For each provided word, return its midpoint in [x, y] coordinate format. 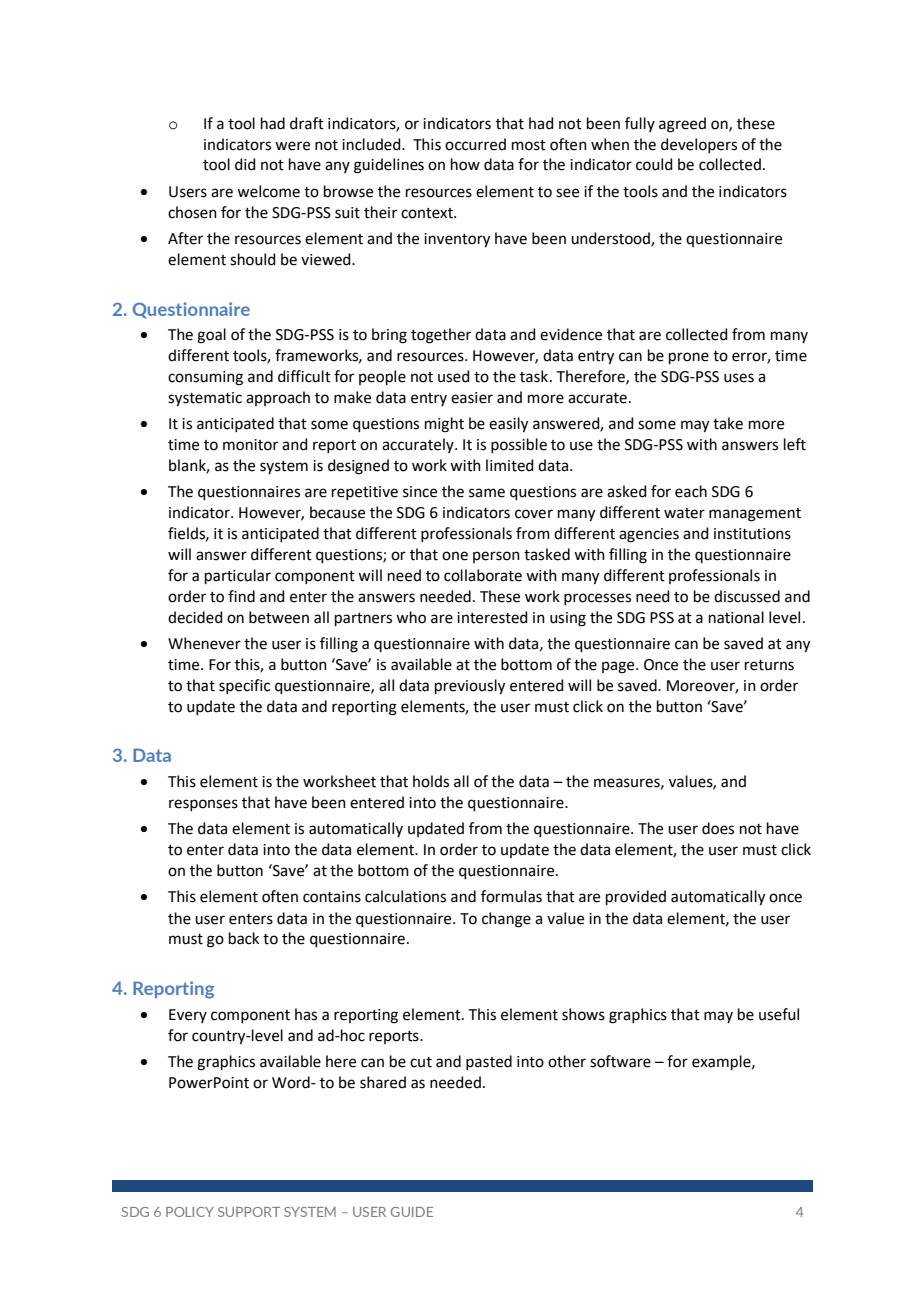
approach [278, 398]
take [728, 423]
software [620, 1061]
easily [508, 425]
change [506, 920]
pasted [489, 1062]
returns [769, 665]
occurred [475, 144]
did [245, 164]
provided [636, 897]
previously [470, 687]
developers [699, 145]
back [244, 938]
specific [244, 686]
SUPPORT [249, 1212]
